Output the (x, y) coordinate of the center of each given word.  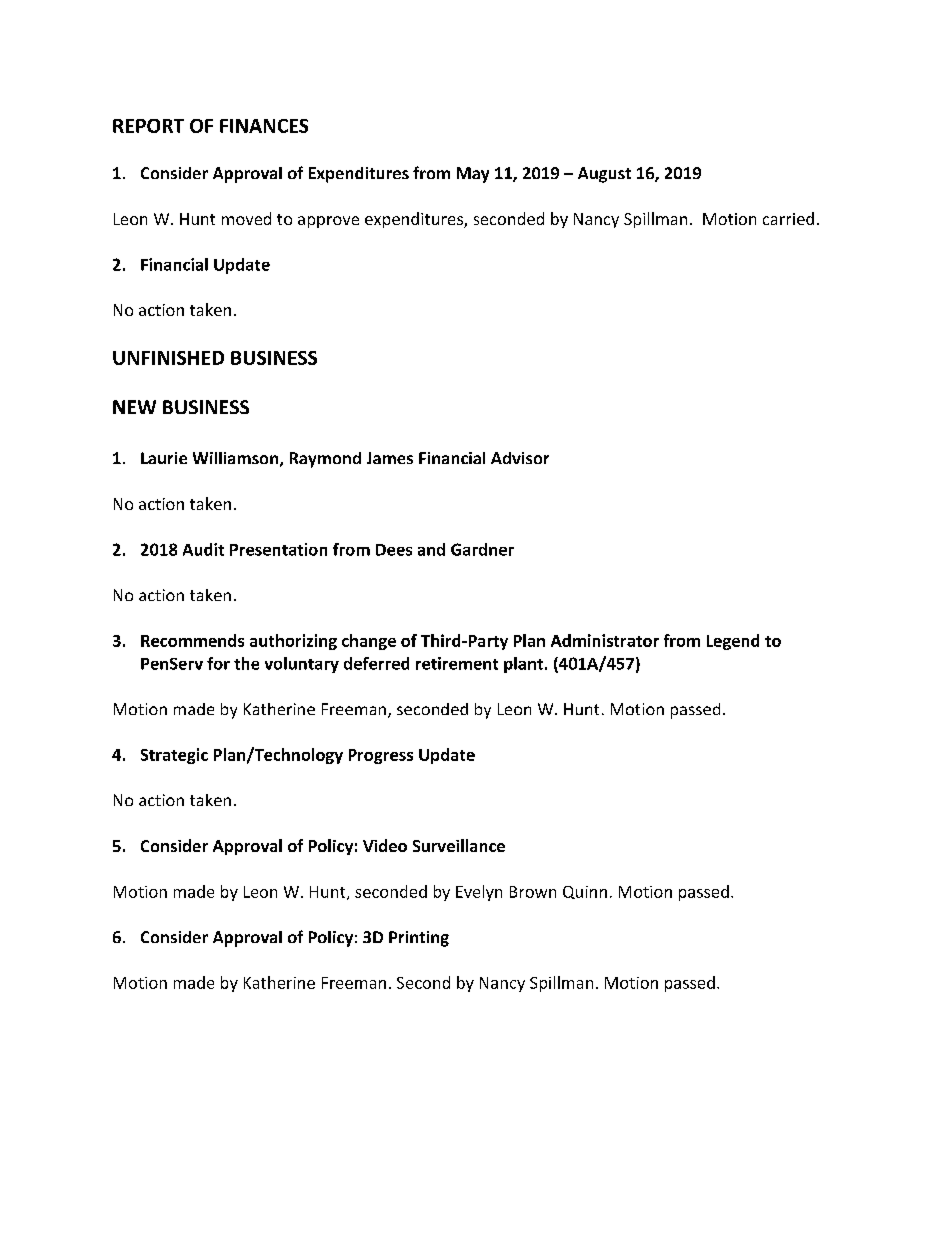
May (473, 175)
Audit (203, 549)
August (604, 175)
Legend (733, 642)
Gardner (482, 549)
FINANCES (264, 126)
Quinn (585, 892)
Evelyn (479, 893)
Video (385, 845)
